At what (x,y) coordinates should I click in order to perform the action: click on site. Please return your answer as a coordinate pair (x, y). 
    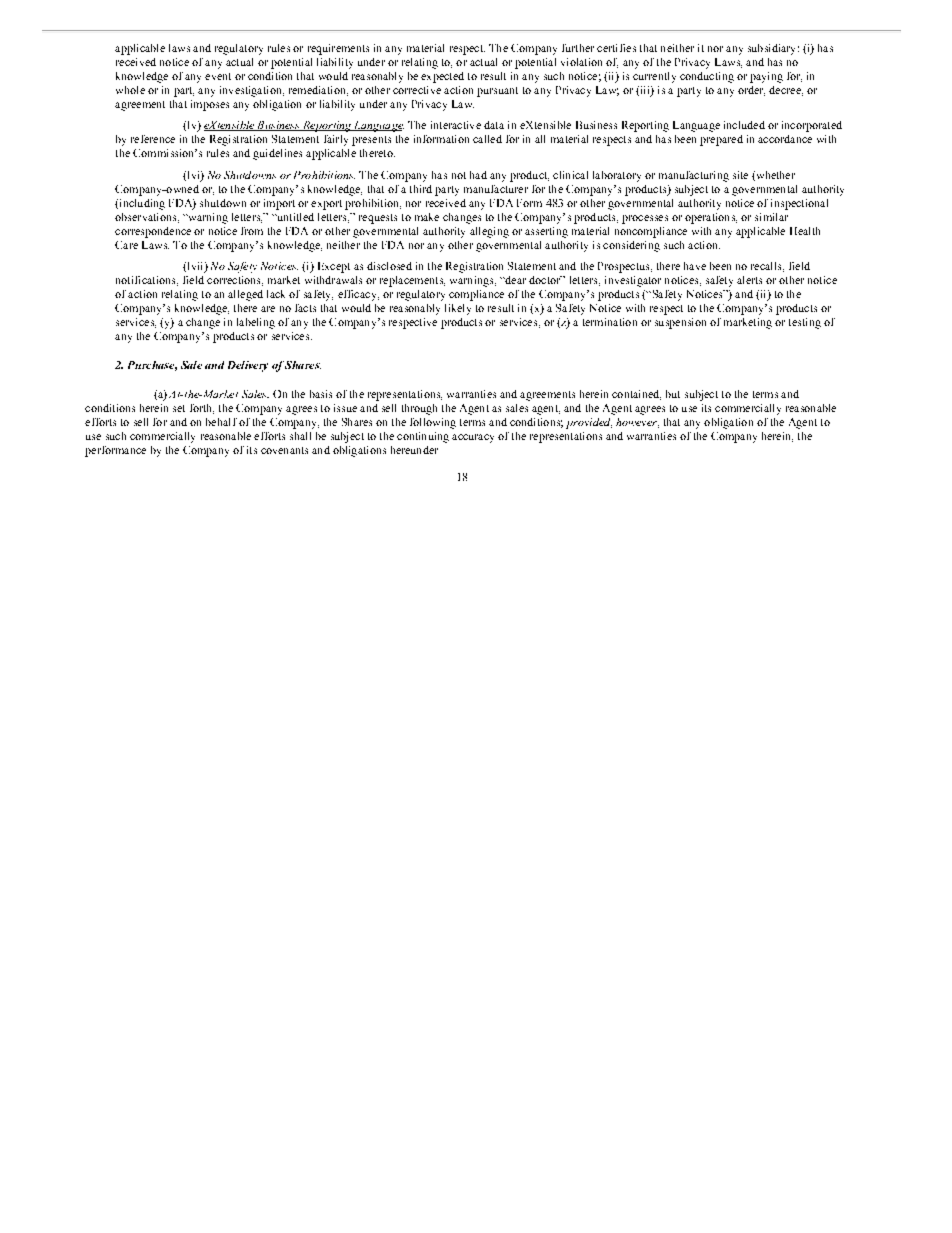
    Looking at the image, I should click on (740, 175).
